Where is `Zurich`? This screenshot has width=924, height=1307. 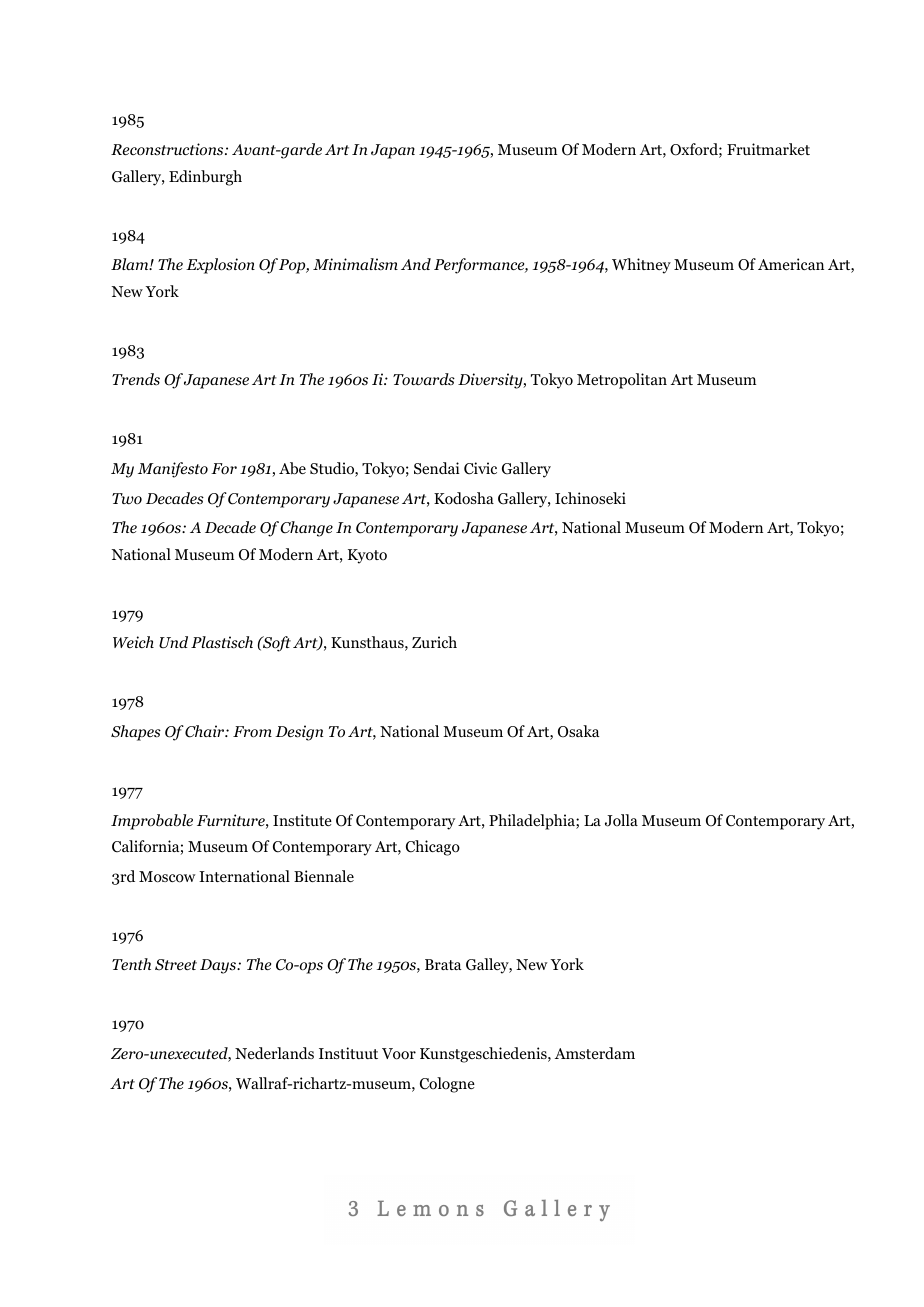
Zurich is located at coordinates (434, 642).
